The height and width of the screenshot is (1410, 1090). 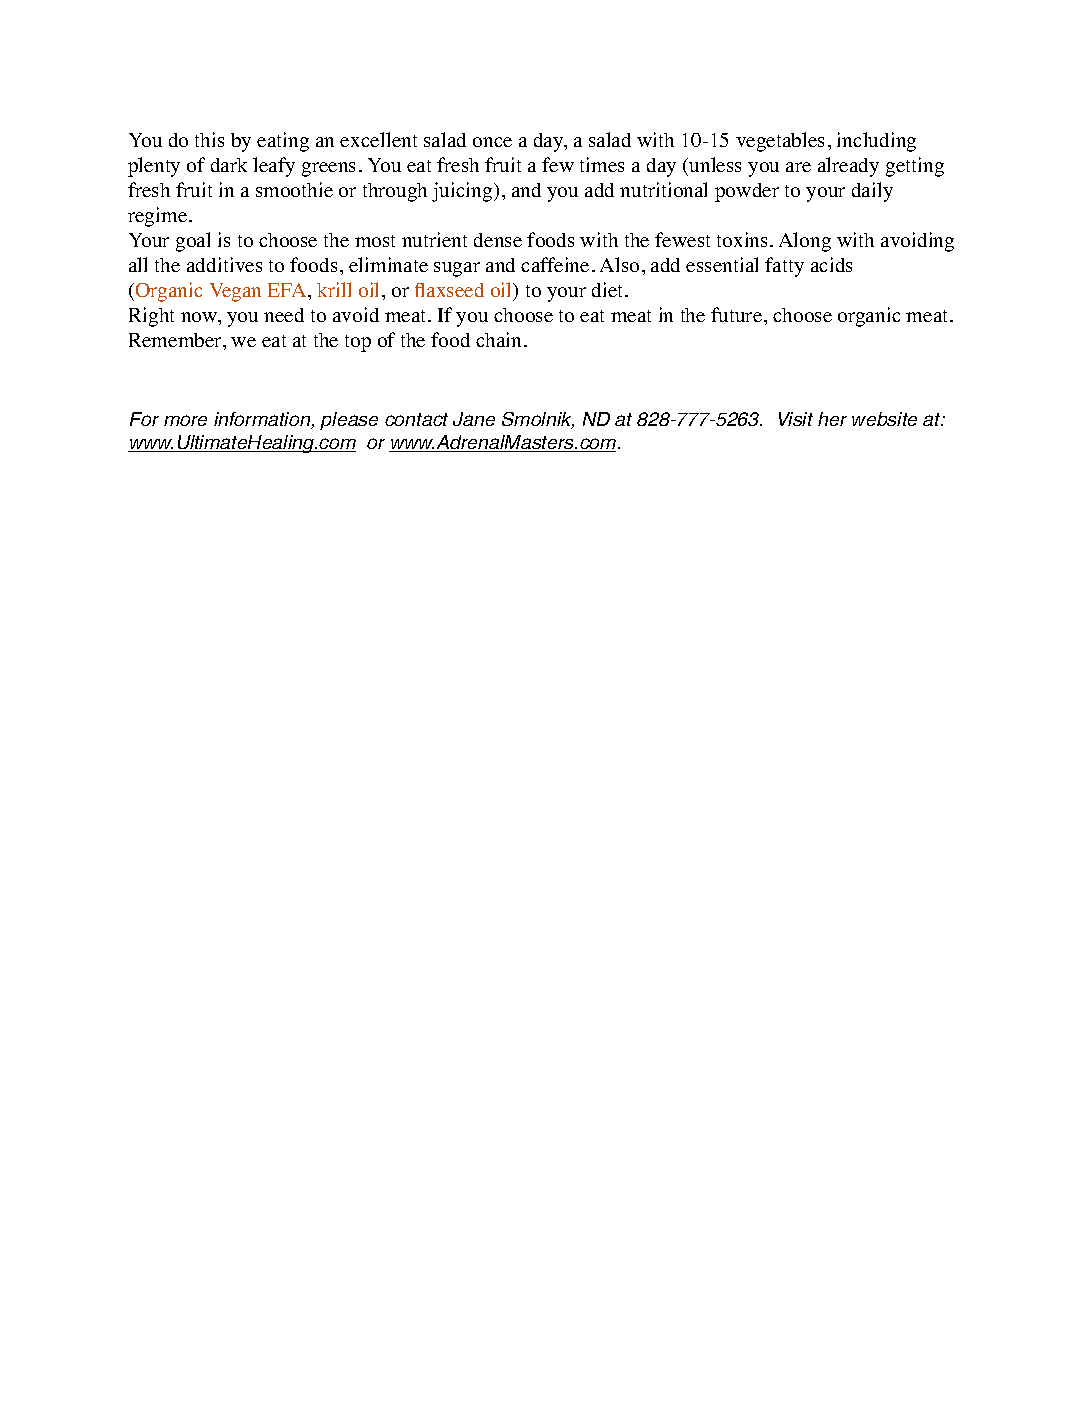 What do you see at coordinates (492, 142) in the screenshot?
I see `once` at bounding box center [492, 142].
